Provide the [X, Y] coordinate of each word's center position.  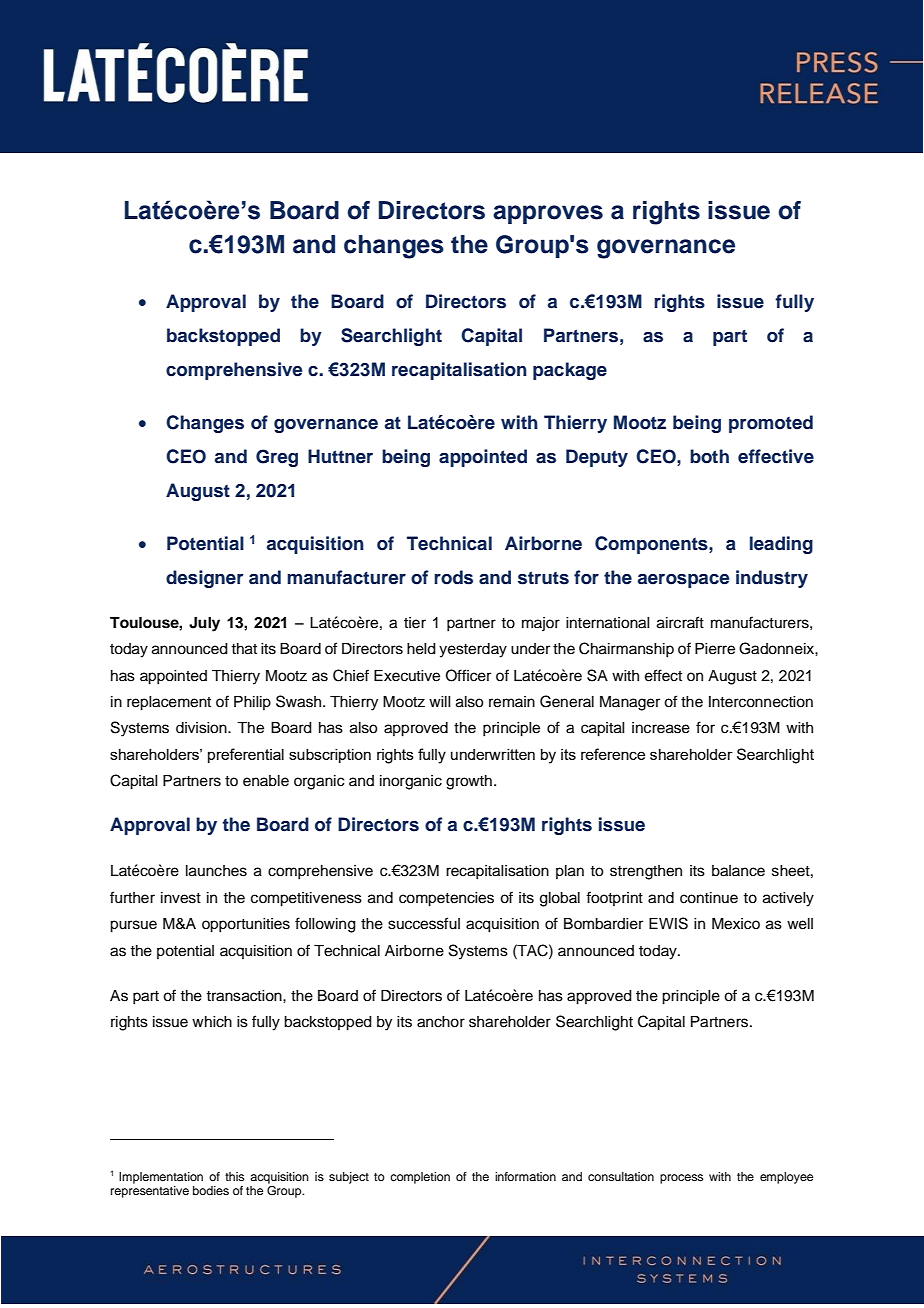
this [234, 1176]
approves [548, 214]
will [440, 701]
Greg [277, 458]
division [202, 728]
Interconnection [761, 702]
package [570, 371]
